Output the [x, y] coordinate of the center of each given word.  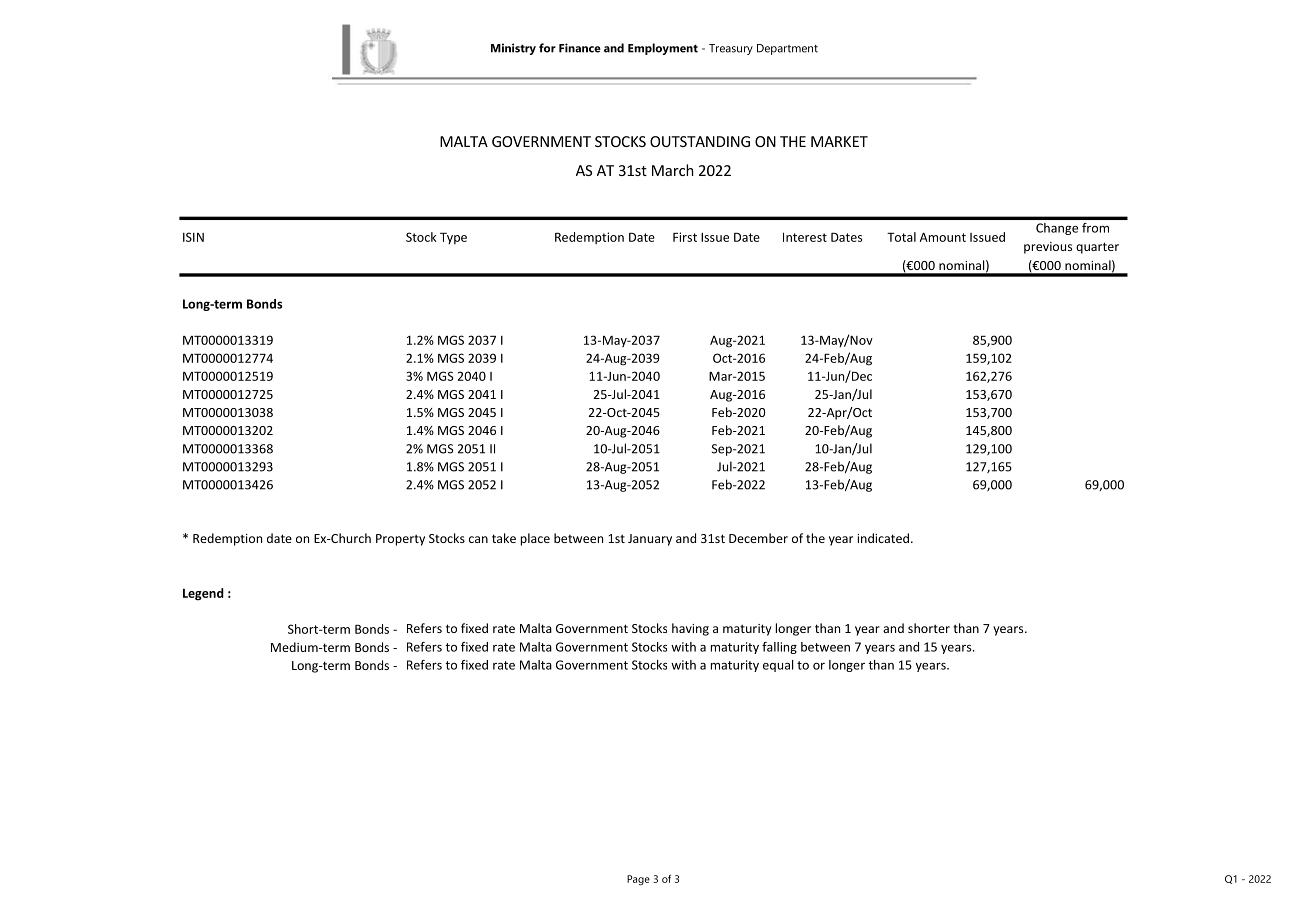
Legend [203, 594]
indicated [883, 538]
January [650, 540]
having [690, 629]
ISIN [193, 237]
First [685, 237]
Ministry [513, 49]
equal [778, 666]
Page [638, 880]
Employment [663, 49]
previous [1048, 248]
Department [787, 49]
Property [400, 540]
